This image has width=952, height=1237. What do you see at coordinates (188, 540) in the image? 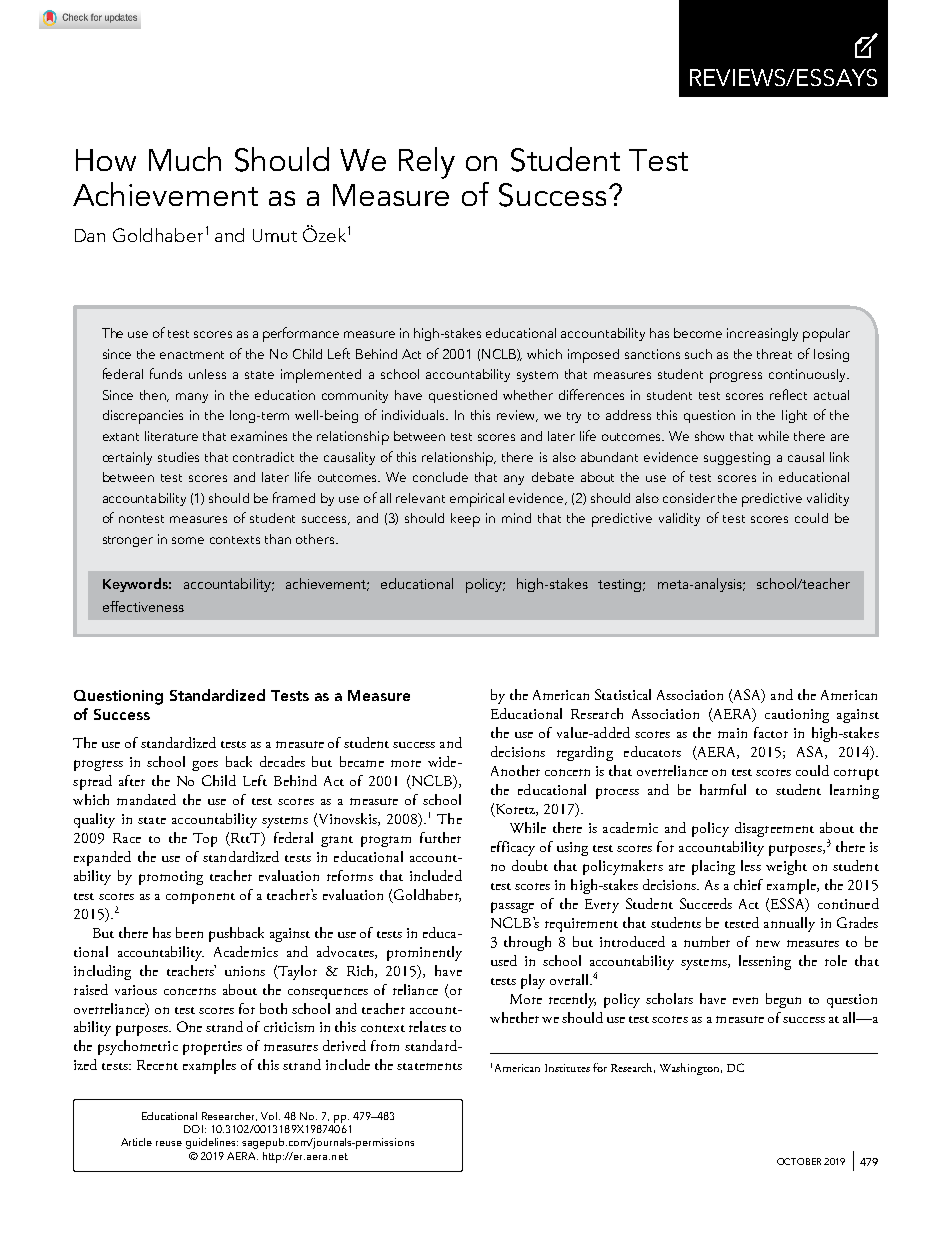
I see `some` at bounding box center [188, 540].
